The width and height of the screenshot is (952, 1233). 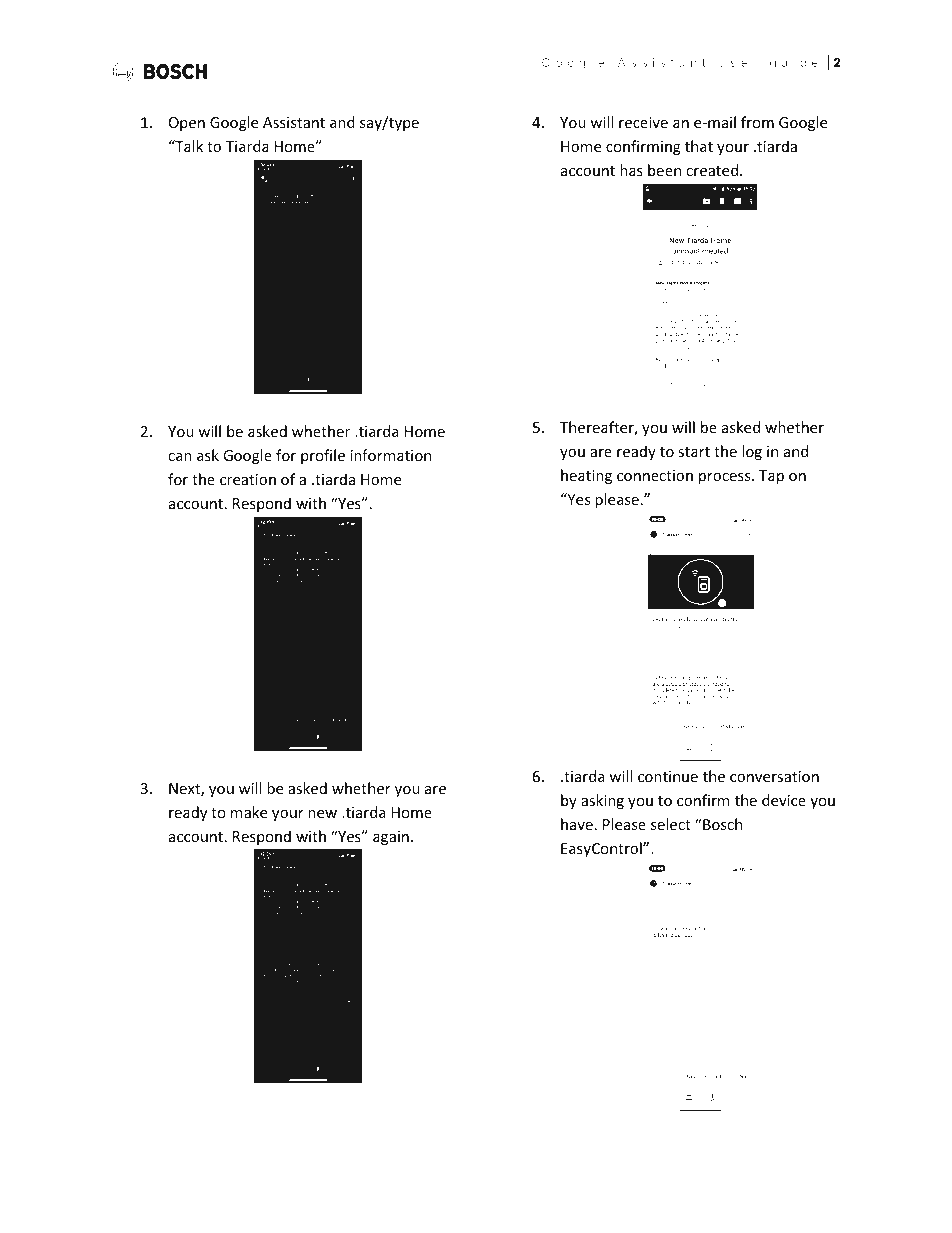 I want to click on has, so click(x=631, y=170).
